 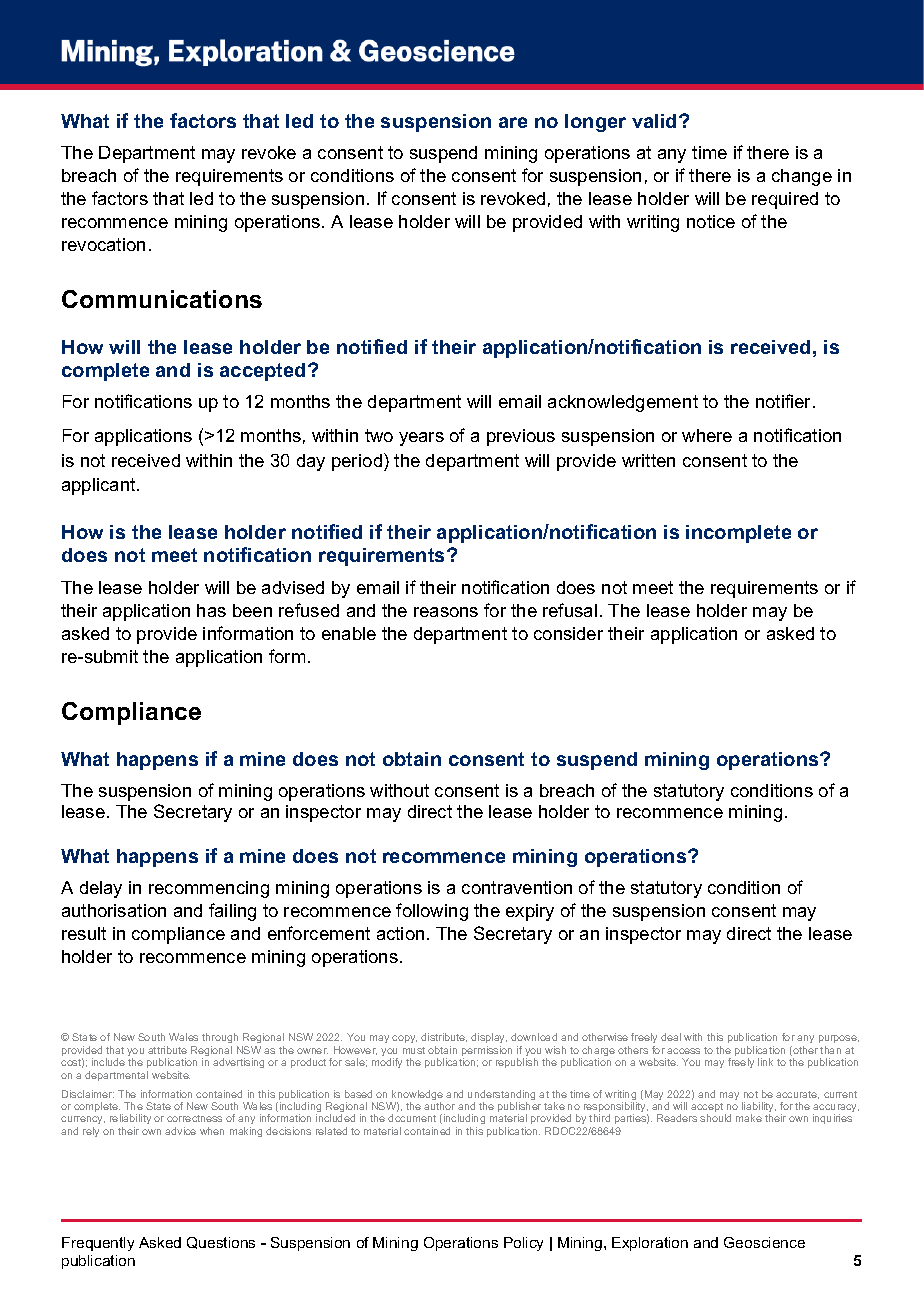 What do you see at coordinates (517, 887) in the image?
I see `contravention` at bounding box center [517, 887].
